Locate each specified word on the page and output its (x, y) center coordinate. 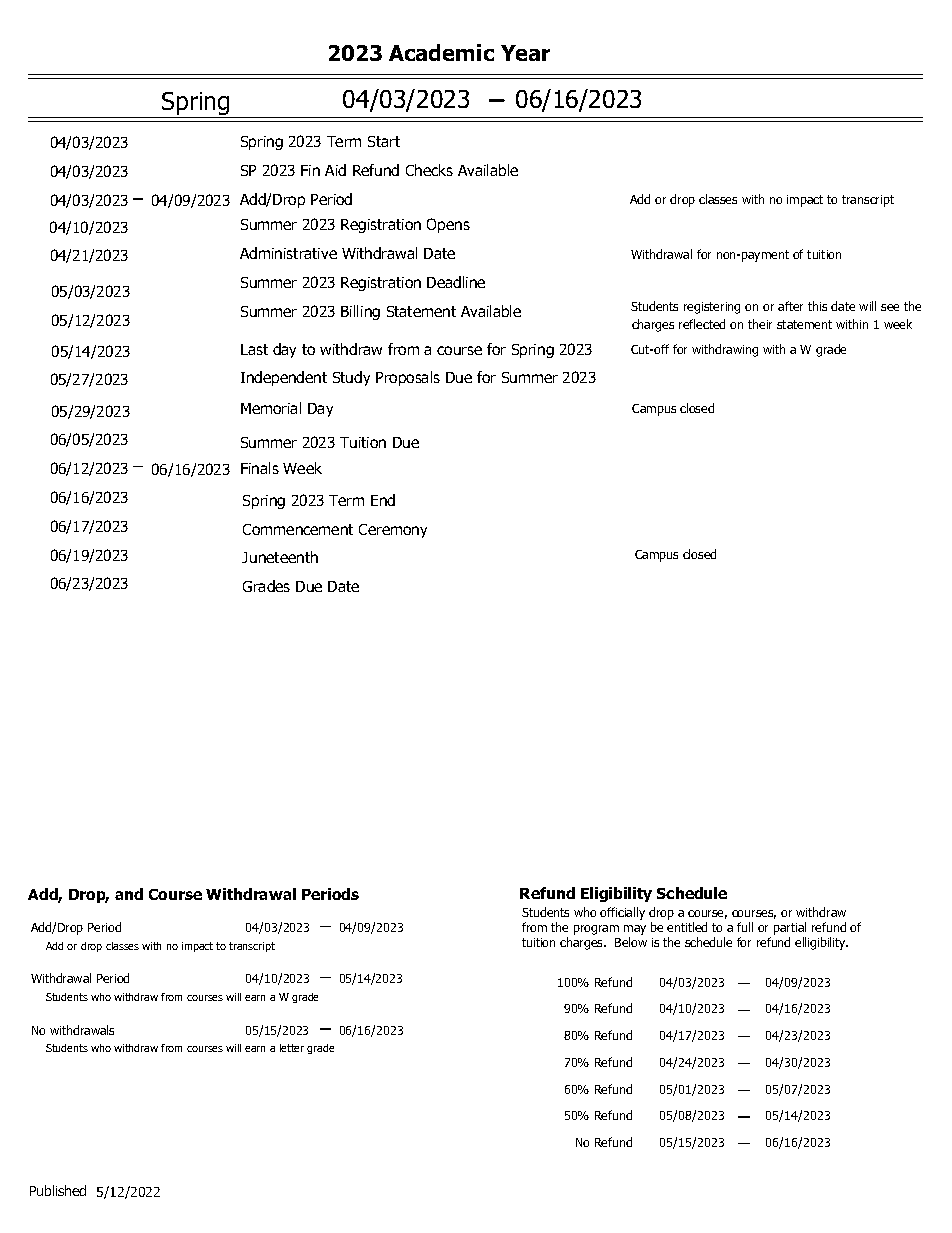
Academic (441, 52)
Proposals (408, 378)
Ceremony (393, 531)
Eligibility (616, 894)
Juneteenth (280, 557)
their (760, 324)
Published (58, 1190)
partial (790, 928)
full (745, 927)
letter (292, 1048)
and (129, 894)
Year (525, 53)
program (596, 930)
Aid (335, 170)
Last (254, 349)
